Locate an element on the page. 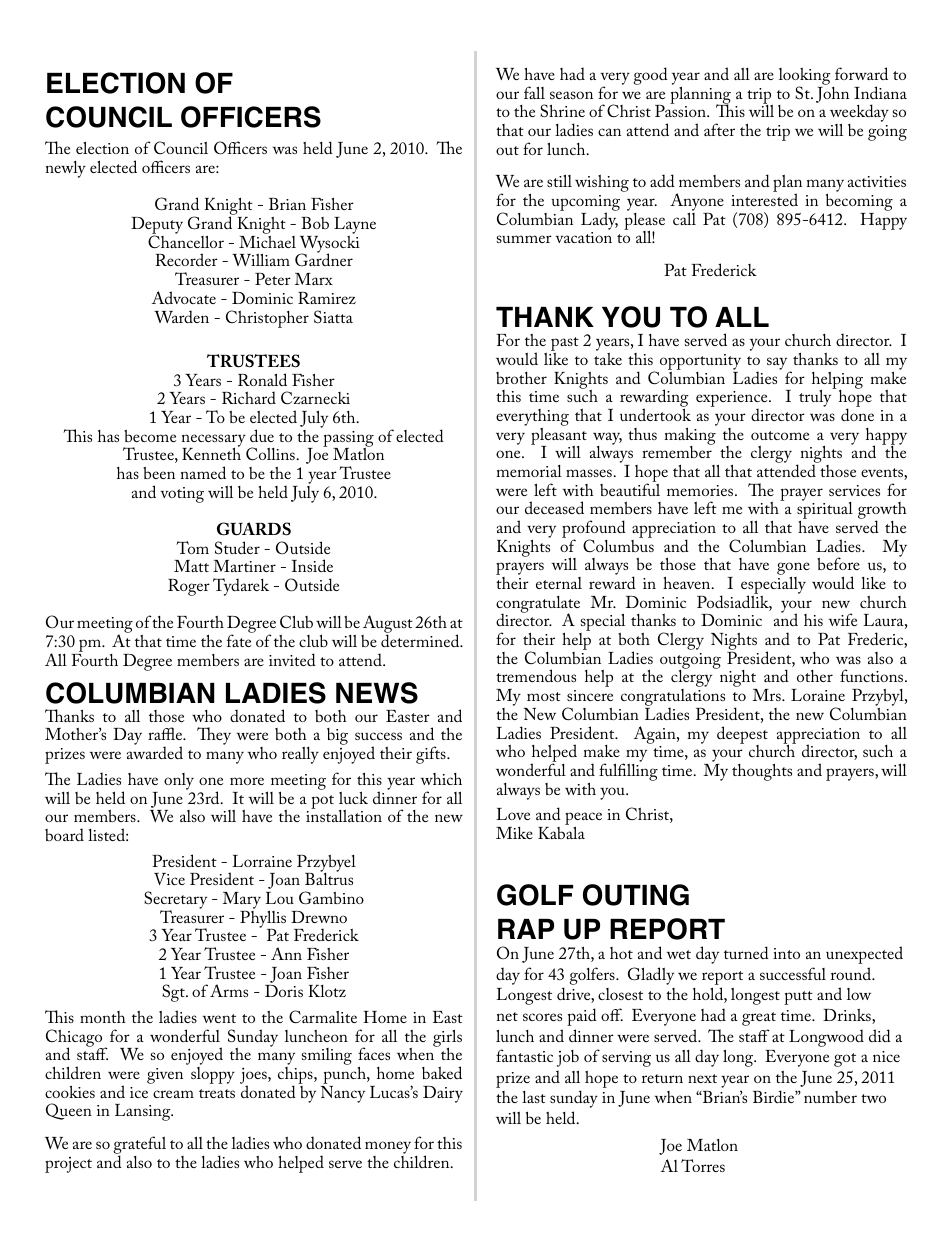  Roger is located at coordinates (189, 587).
